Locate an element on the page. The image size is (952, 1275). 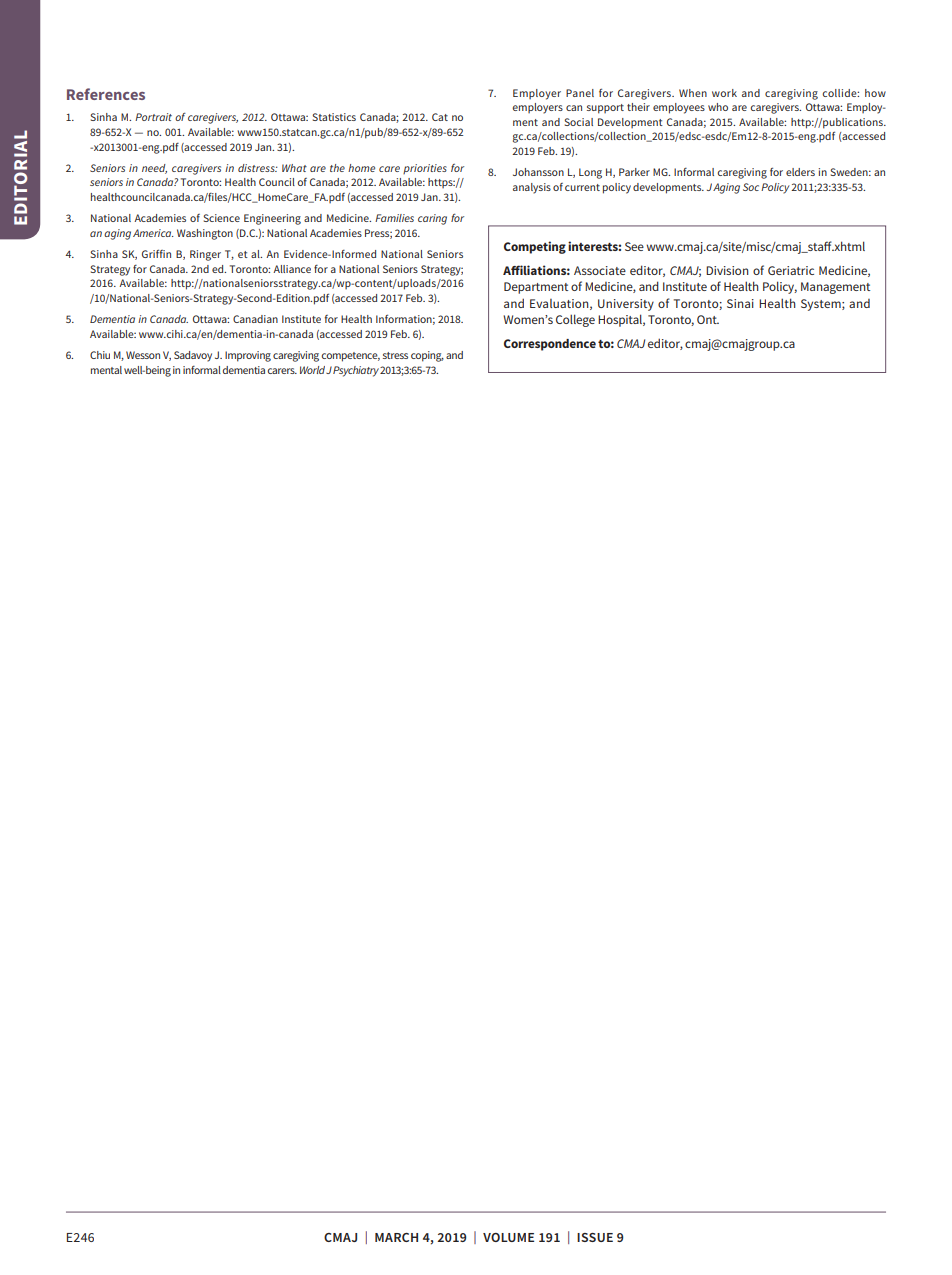
elders is located at coordinates (800, 172).
